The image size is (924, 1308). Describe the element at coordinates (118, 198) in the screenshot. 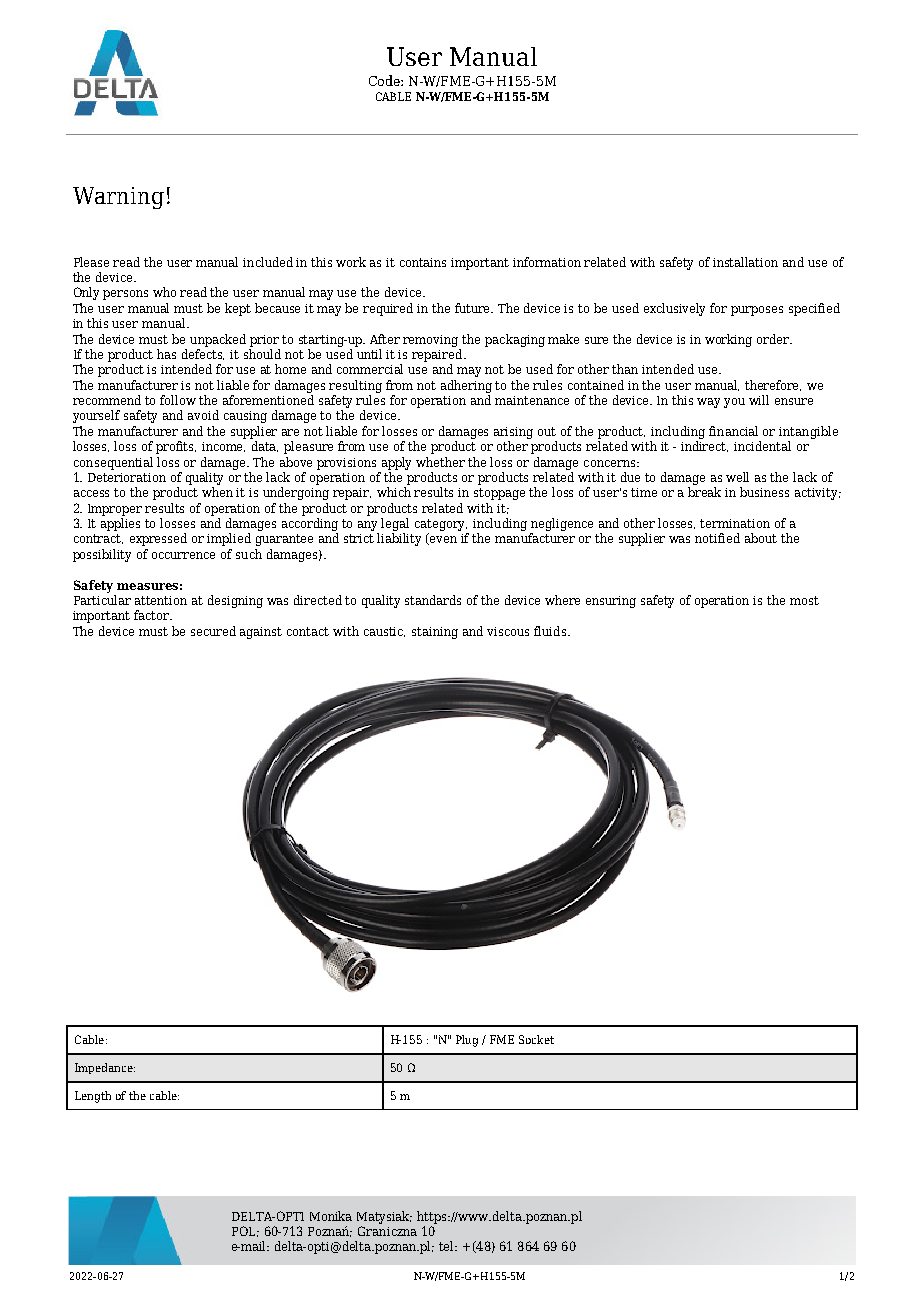

I see `Warning` at that location.
